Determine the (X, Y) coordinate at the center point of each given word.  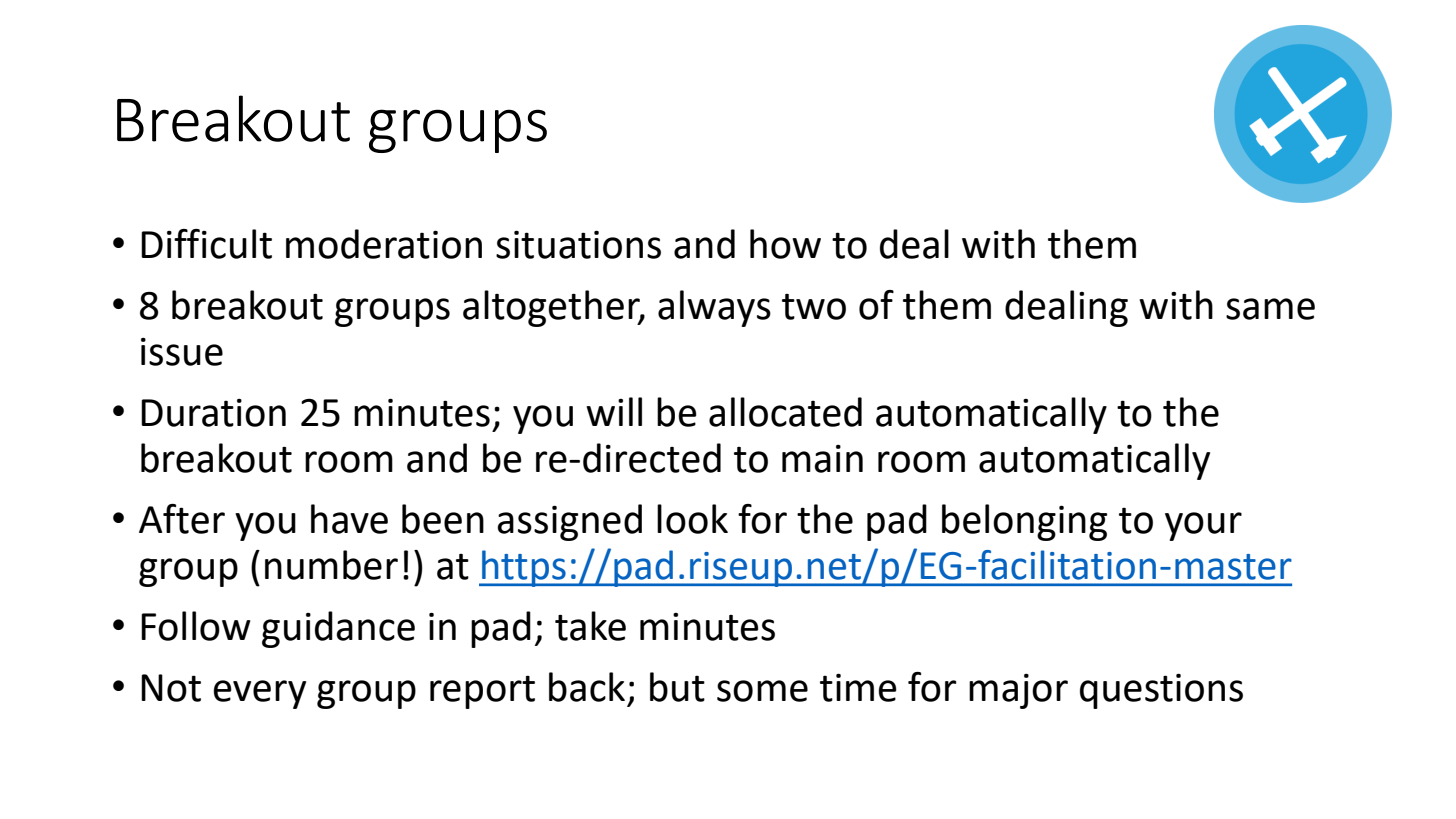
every (259, 694)
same (1270, 309)
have (349, 519)
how (785, 244)
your (1203, 526)
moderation (384, 244)
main (822, 459)
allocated (785, 412)
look (692, 519)
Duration (213, 413)
